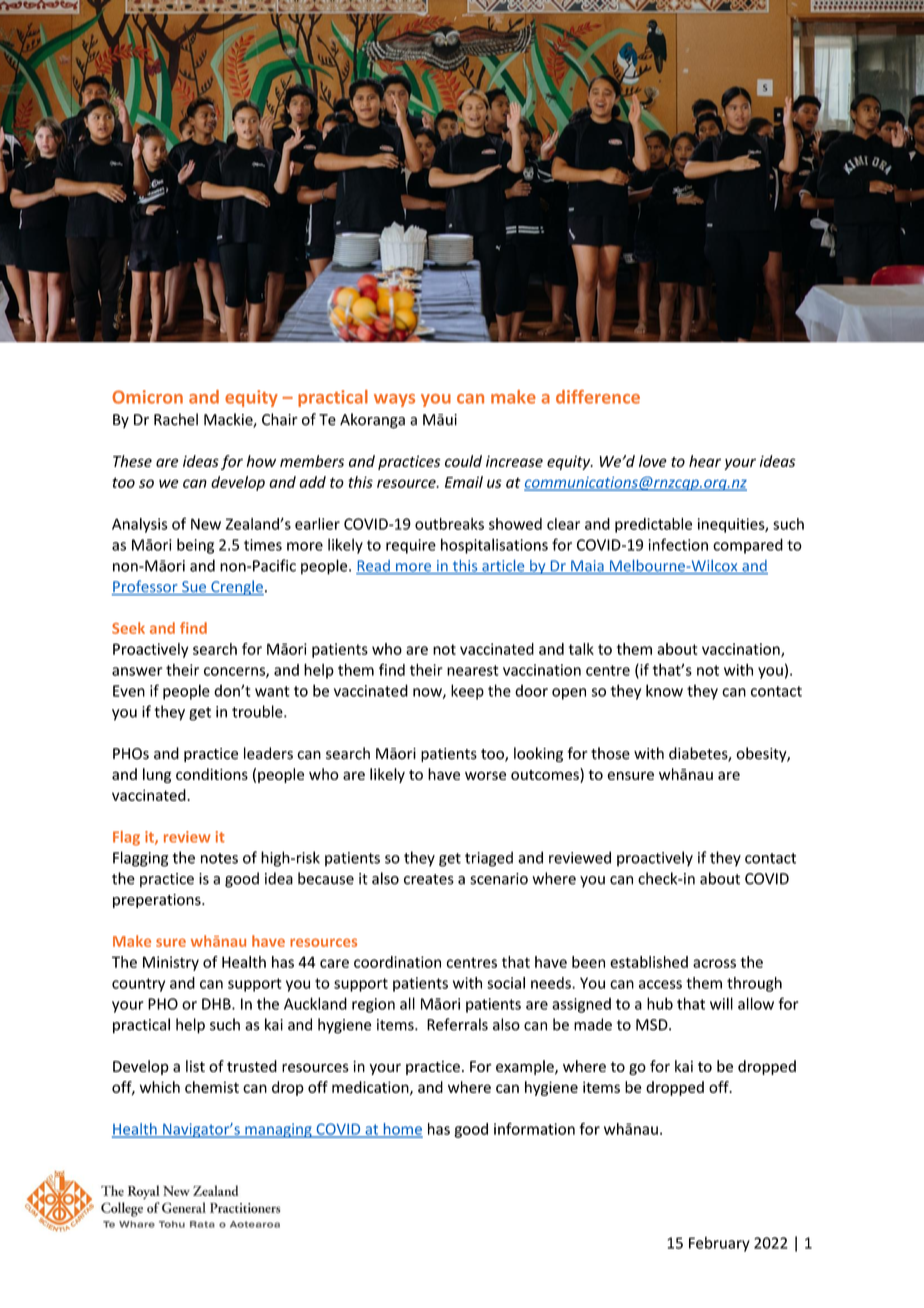  Describe the element at coordinates (705, 461) in the page. I see `hear` at that location.
